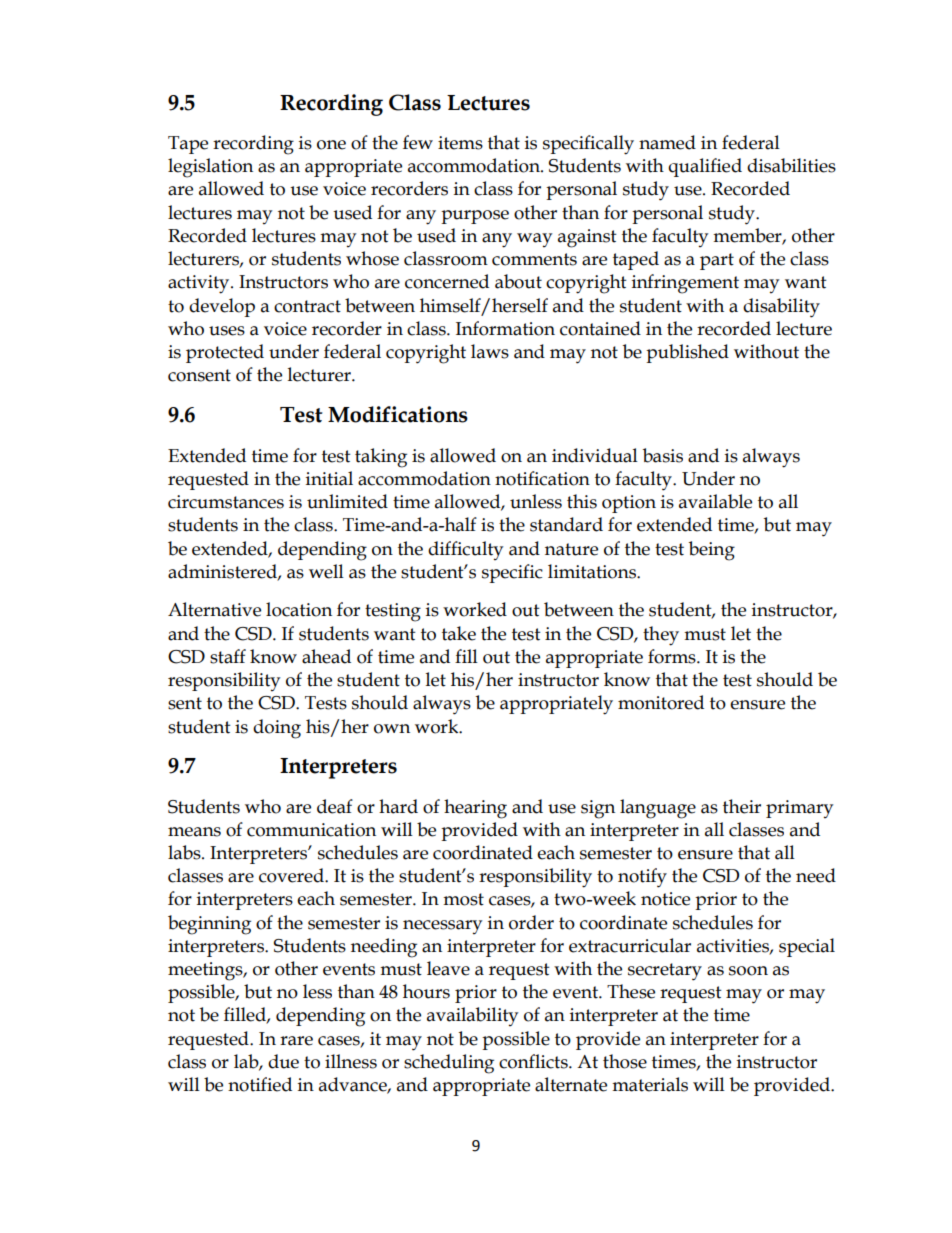 The image size is (952, 1233). What do you see at coordinates (210, 168) in the document?
I see `legislation` at bounding box center [210, 168].
